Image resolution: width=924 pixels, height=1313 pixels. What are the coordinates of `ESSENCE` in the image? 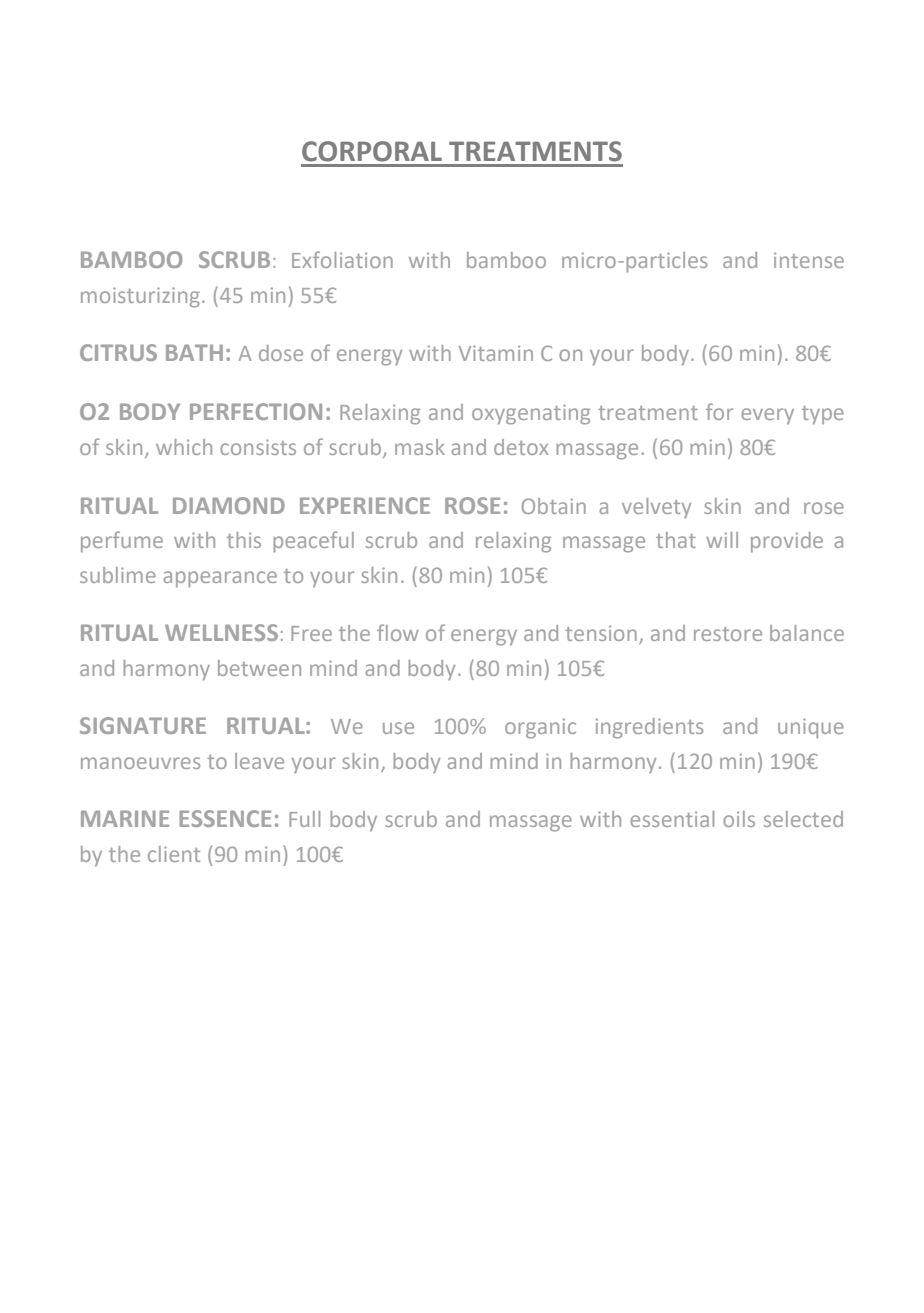 It's located at (225, 818).
